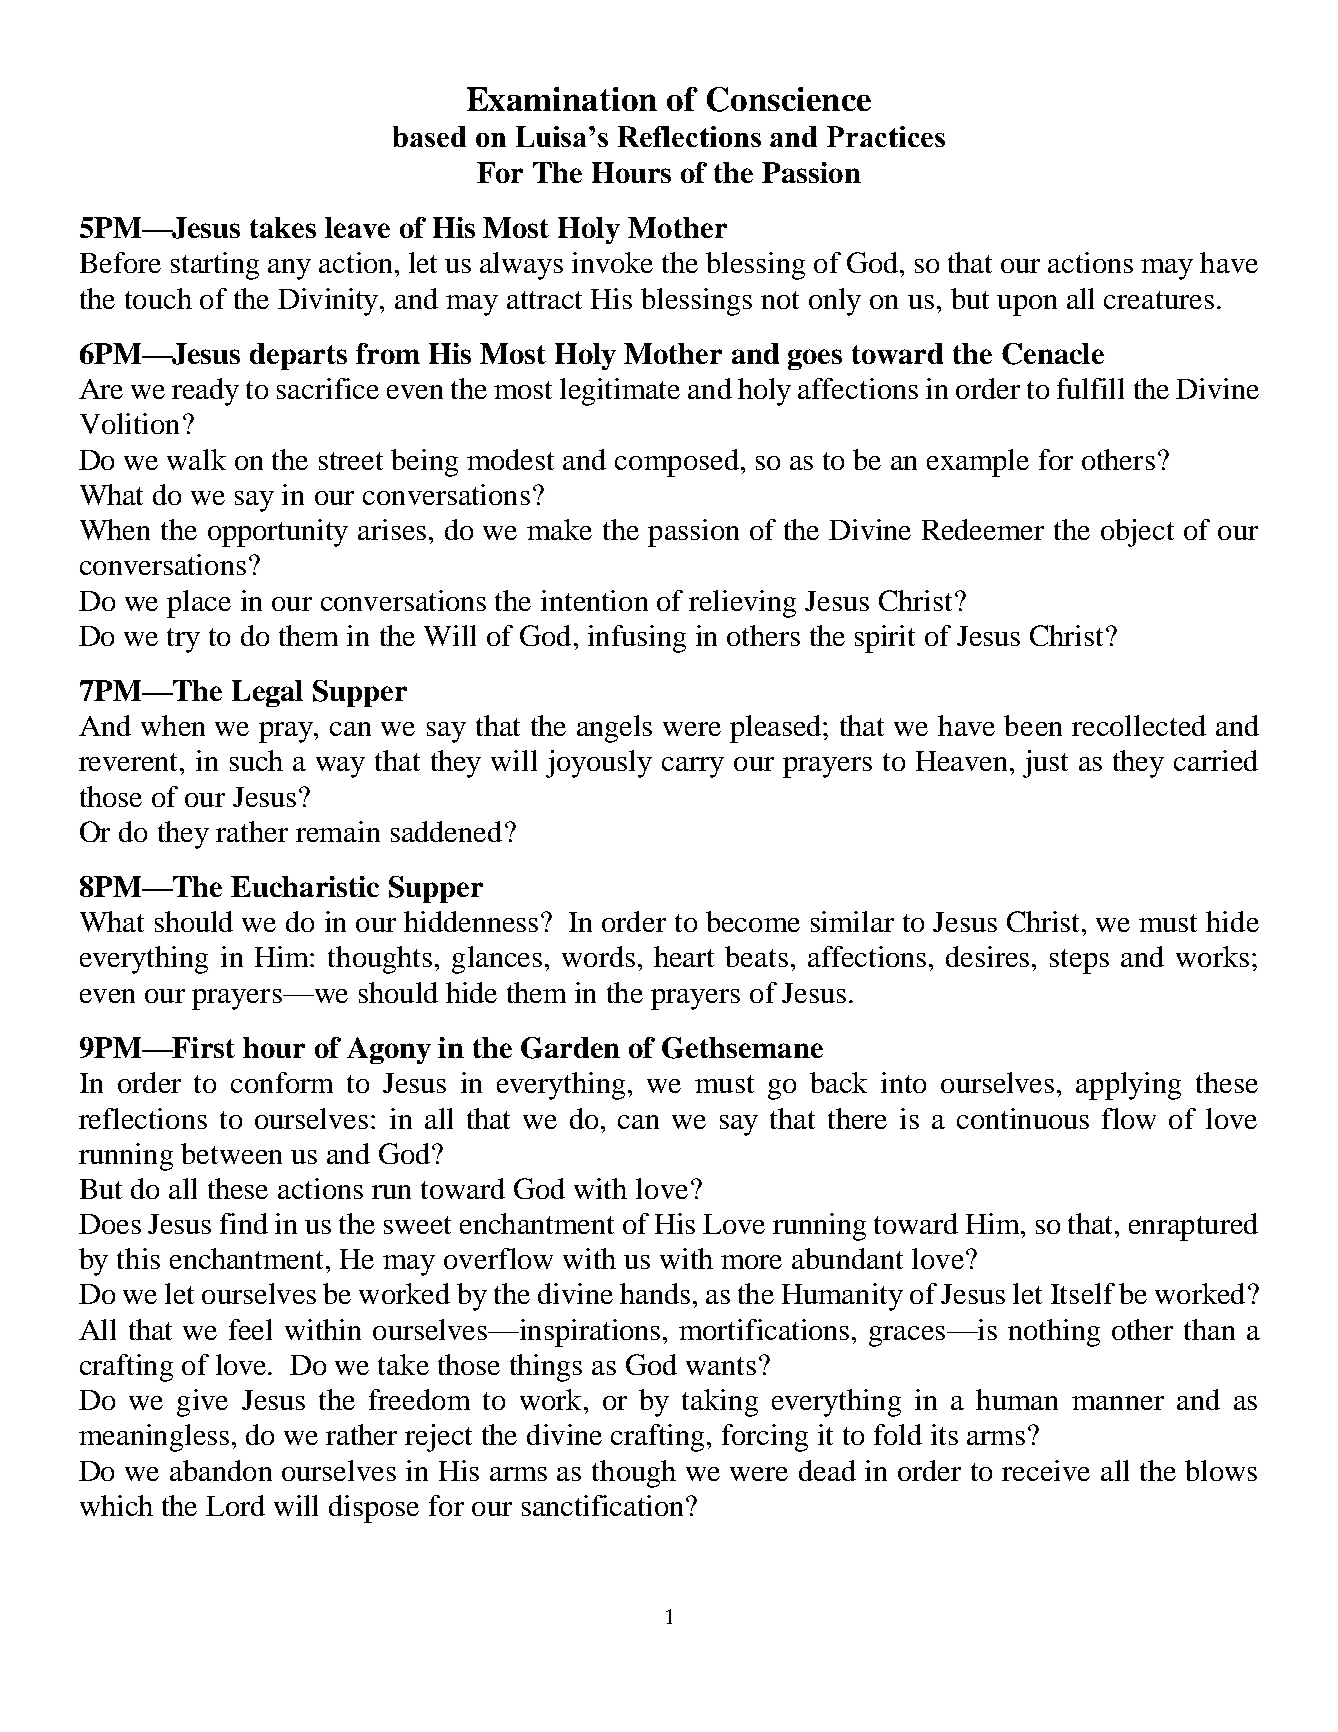  I want to click on abandon, so click(221, 1470).
